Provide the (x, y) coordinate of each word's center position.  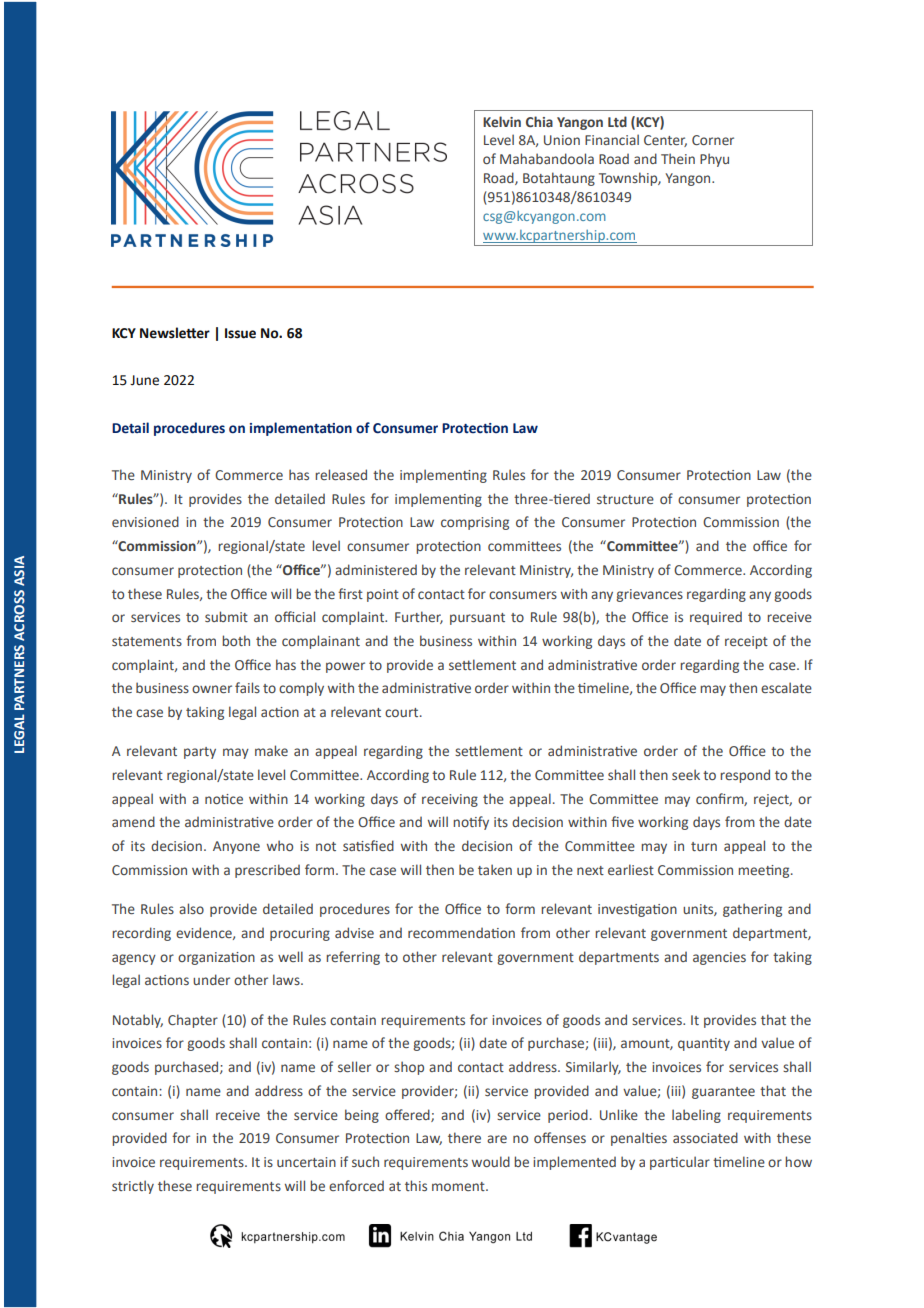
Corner (713, 140)
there (464, 1137)
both (236, 640)
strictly (133, 1187)
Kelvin (502, 121)
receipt (746, 642)
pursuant (477, 619)
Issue (240, 333)
